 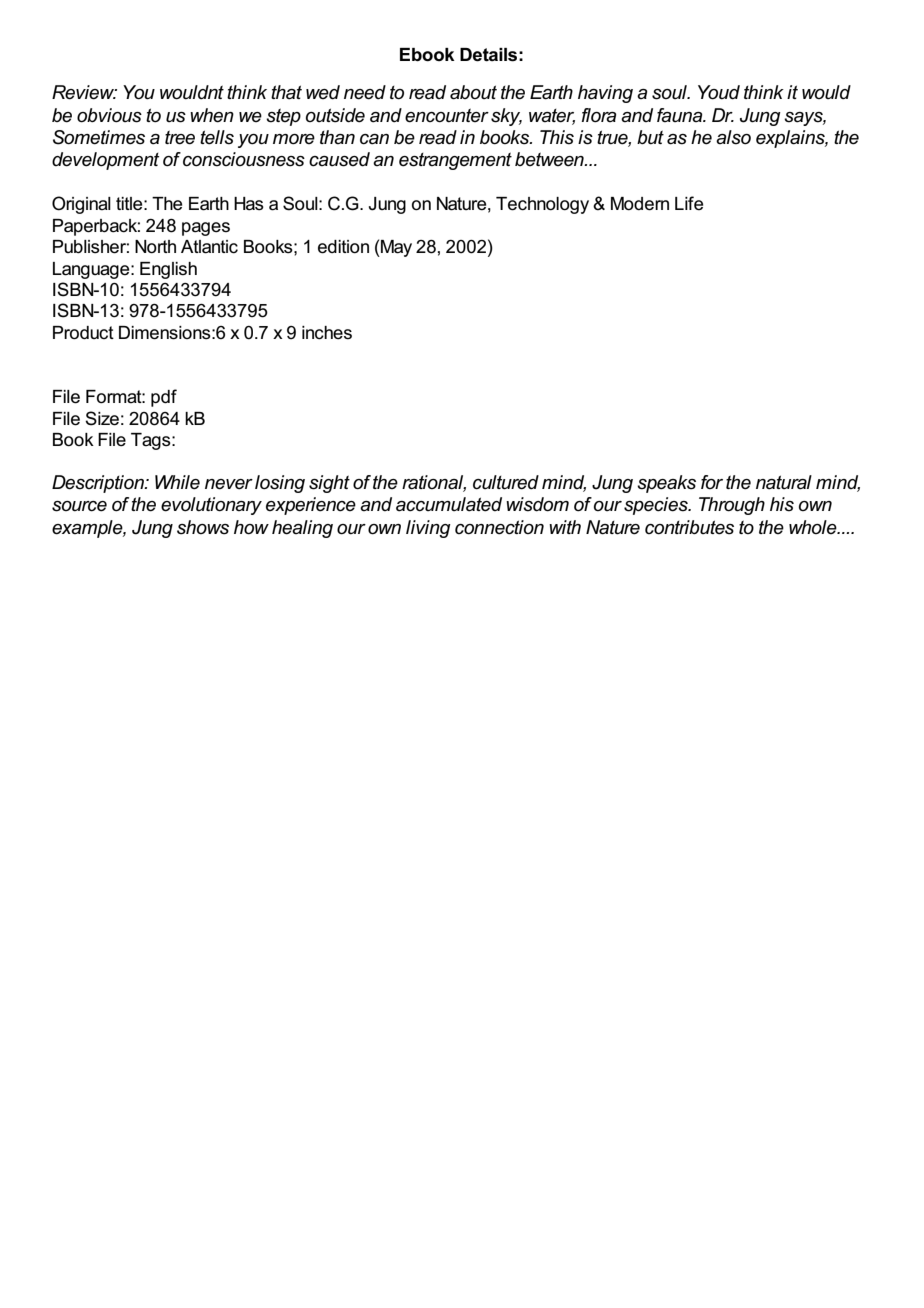 I want to click on speaks, so click(x=666, y=484).
